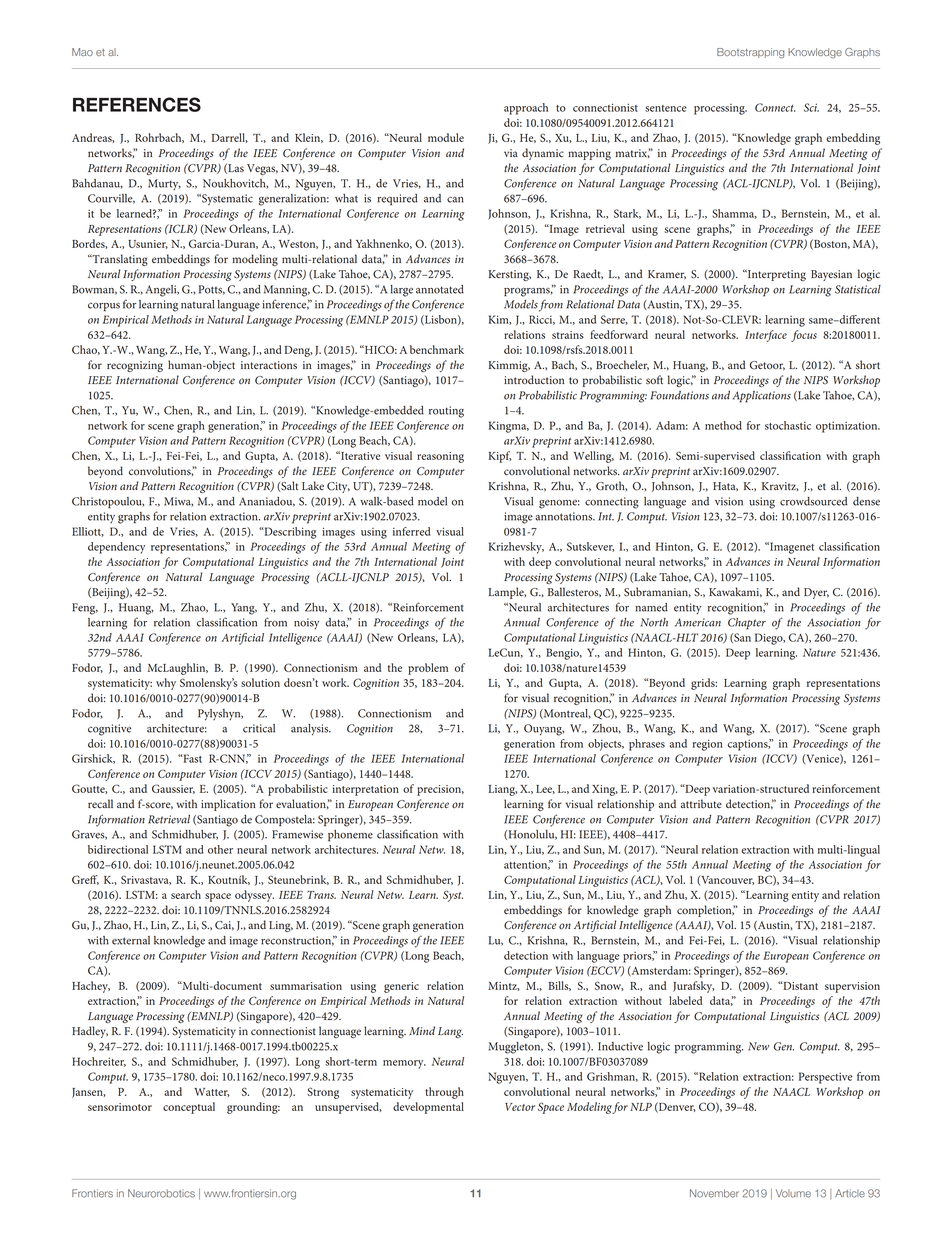 The image size is (952, 1247). I want to click on problem, so click(428, 669).
